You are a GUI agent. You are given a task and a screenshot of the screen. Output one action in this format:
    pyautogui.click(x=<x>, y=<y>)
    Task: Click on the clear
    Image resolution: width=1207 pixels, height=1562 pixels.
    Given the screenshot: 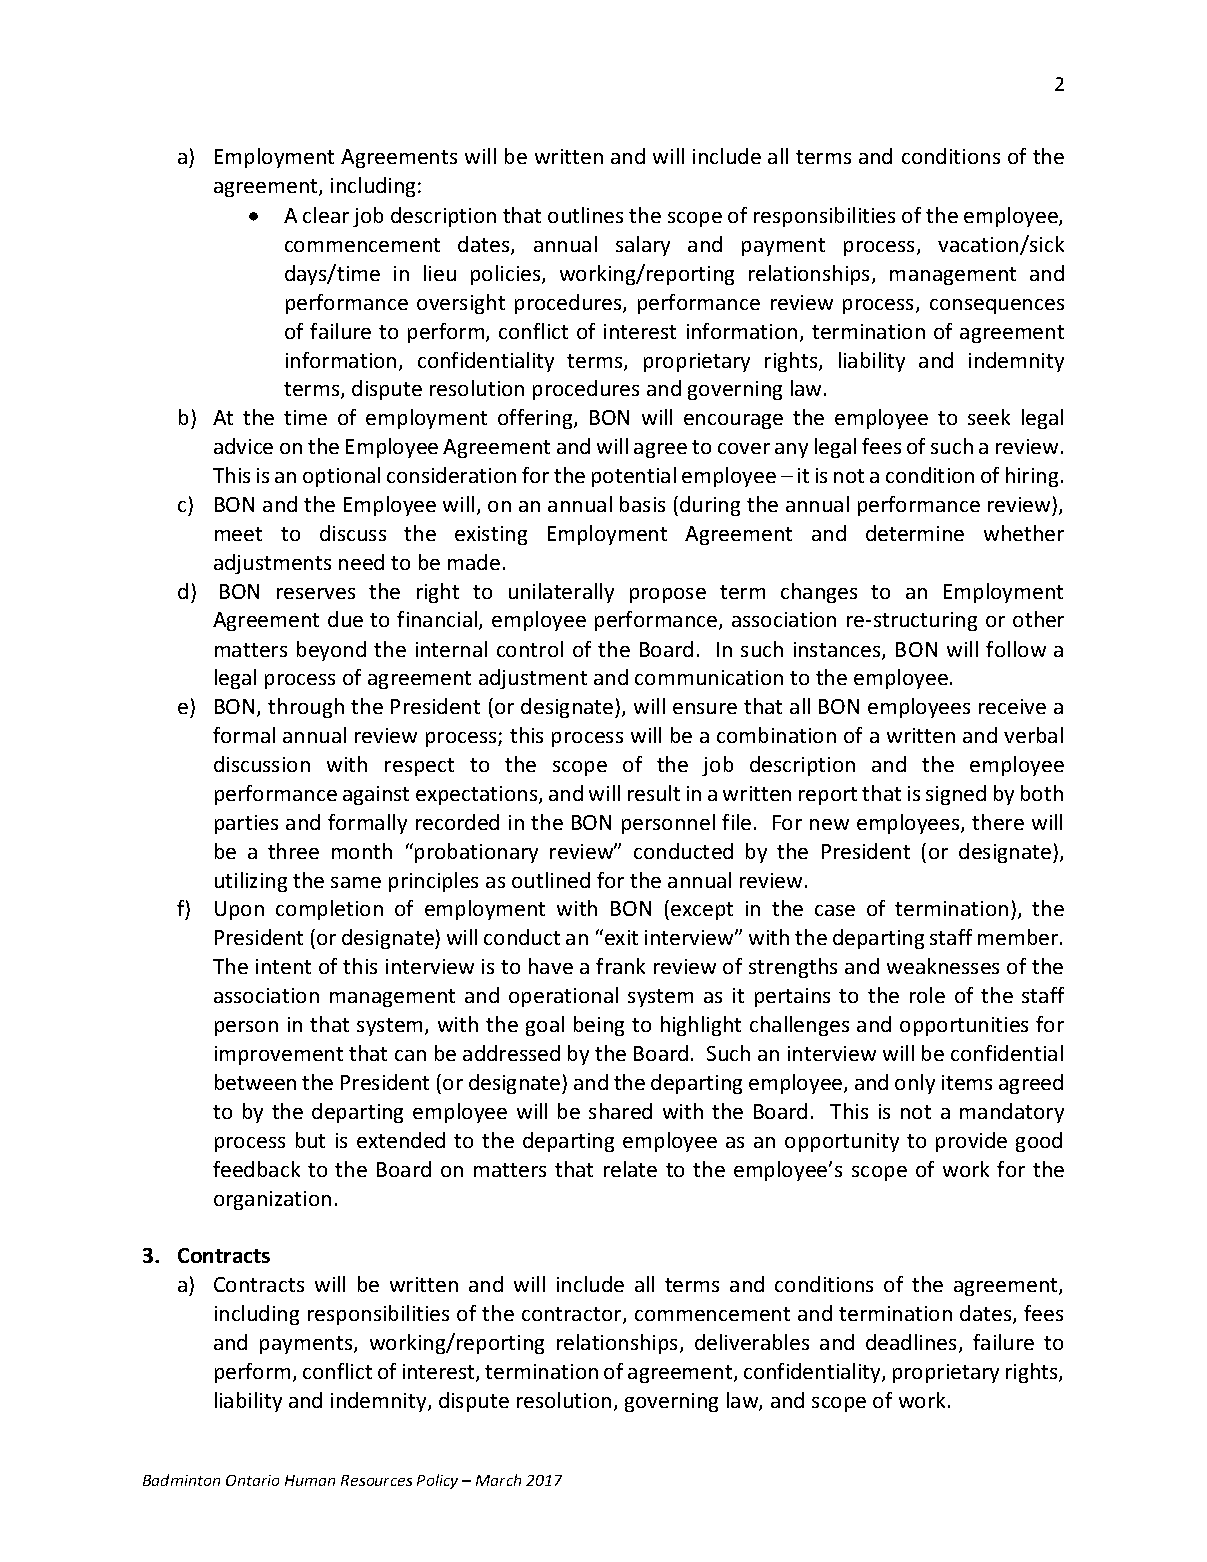 What is the action you would take?
    pyautogui.click(x=326, y=215)
